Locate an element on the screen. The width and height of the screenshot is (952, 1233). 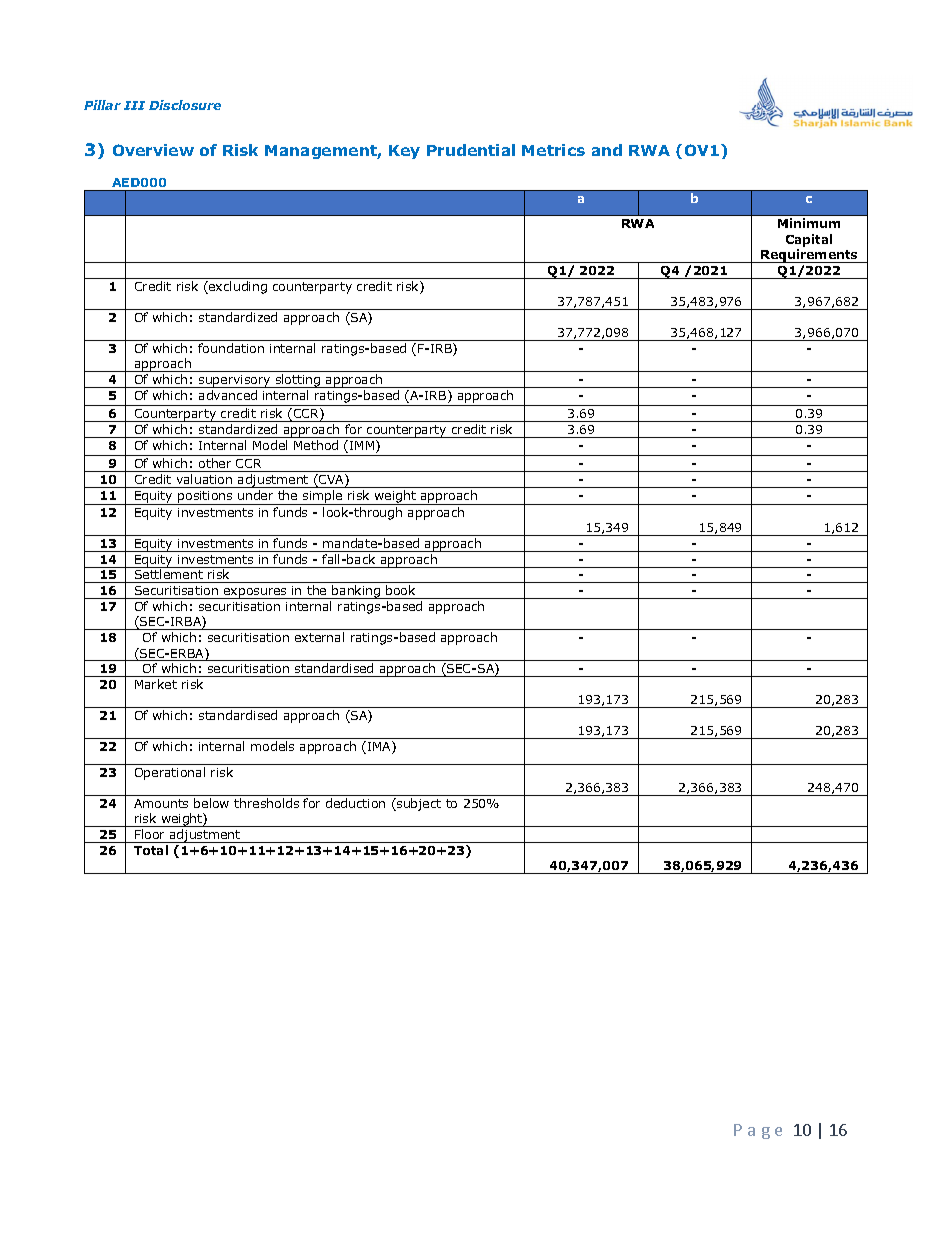
below is located at coordinates (211, 803).
